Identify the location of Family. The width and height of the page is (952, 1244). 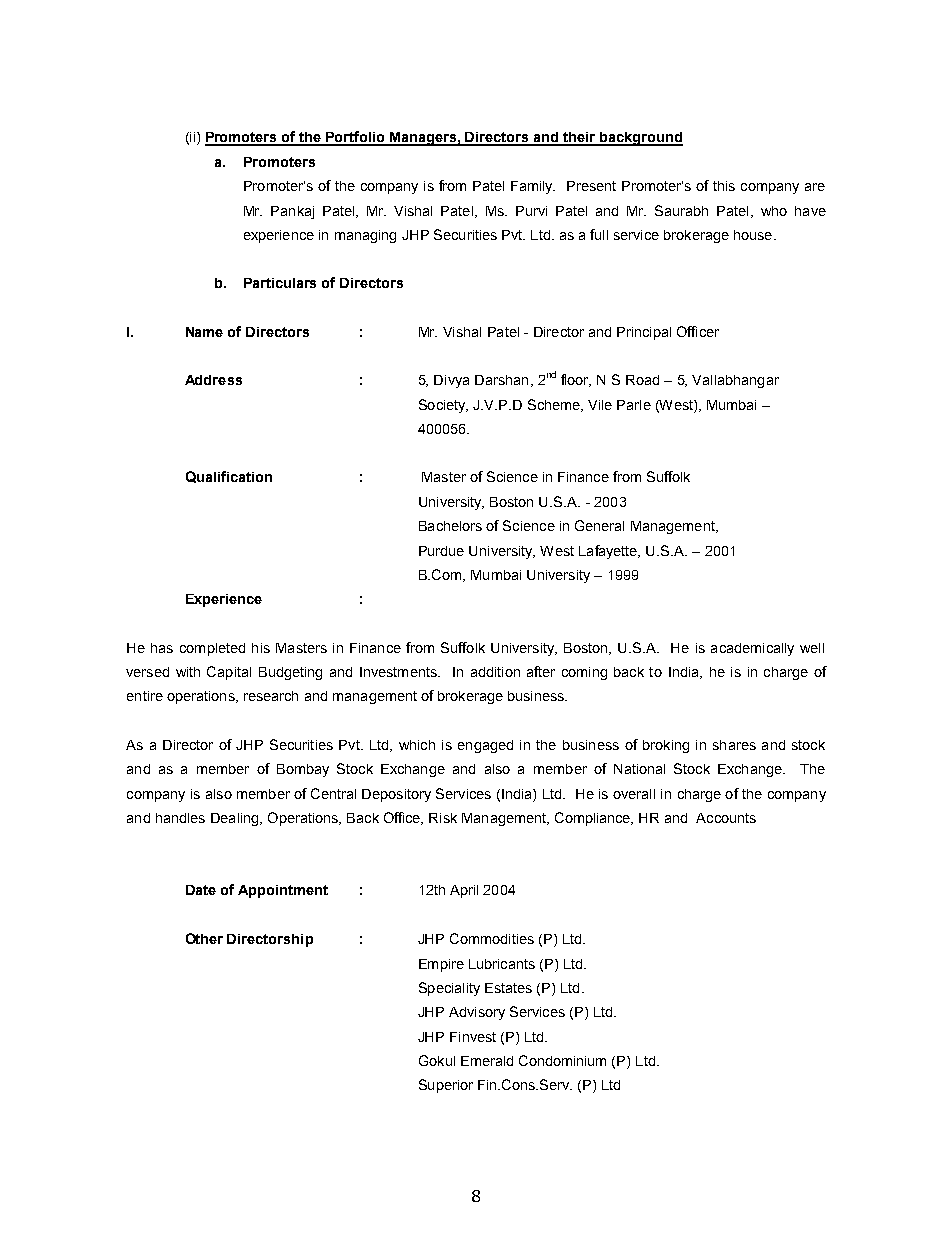
(533, 187).
